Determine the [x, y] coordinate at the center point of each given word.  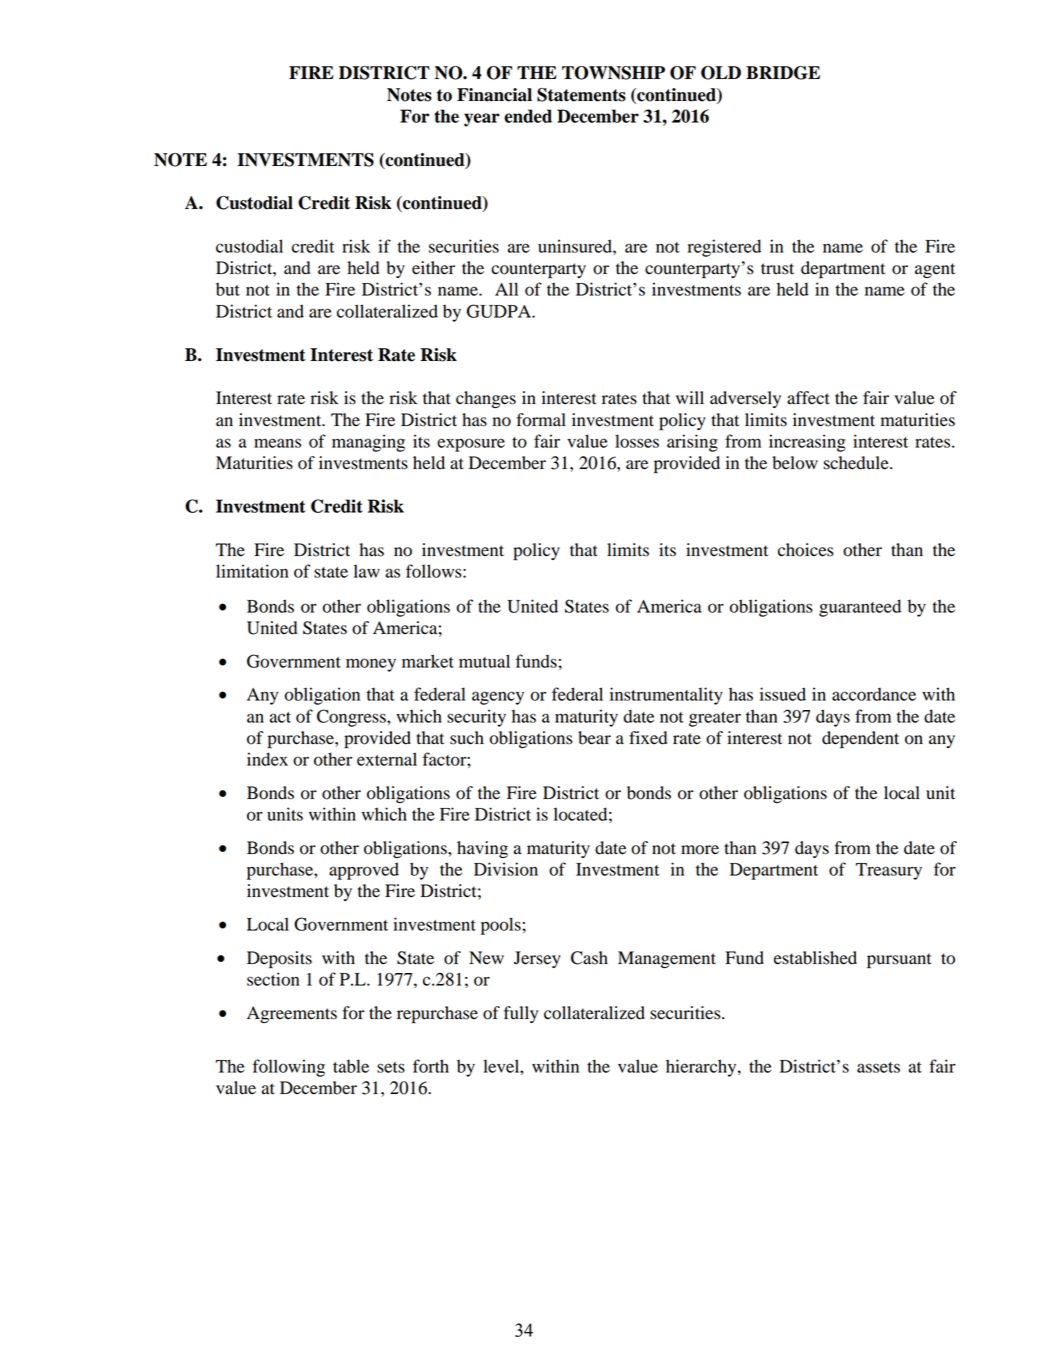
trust [777, 269]
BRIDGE [783, 73]
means [277, 443]
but [228, 289]
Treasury [889, 871]
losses [637, 441]
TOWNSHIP [613, 73]
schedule [857, 463]
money [371, 665]
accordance [874, 694]
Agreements [292, 1014]
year [482, 120]
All [506, 289]
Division [506, 869]
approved [364, 871]
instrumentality [666, 696]
